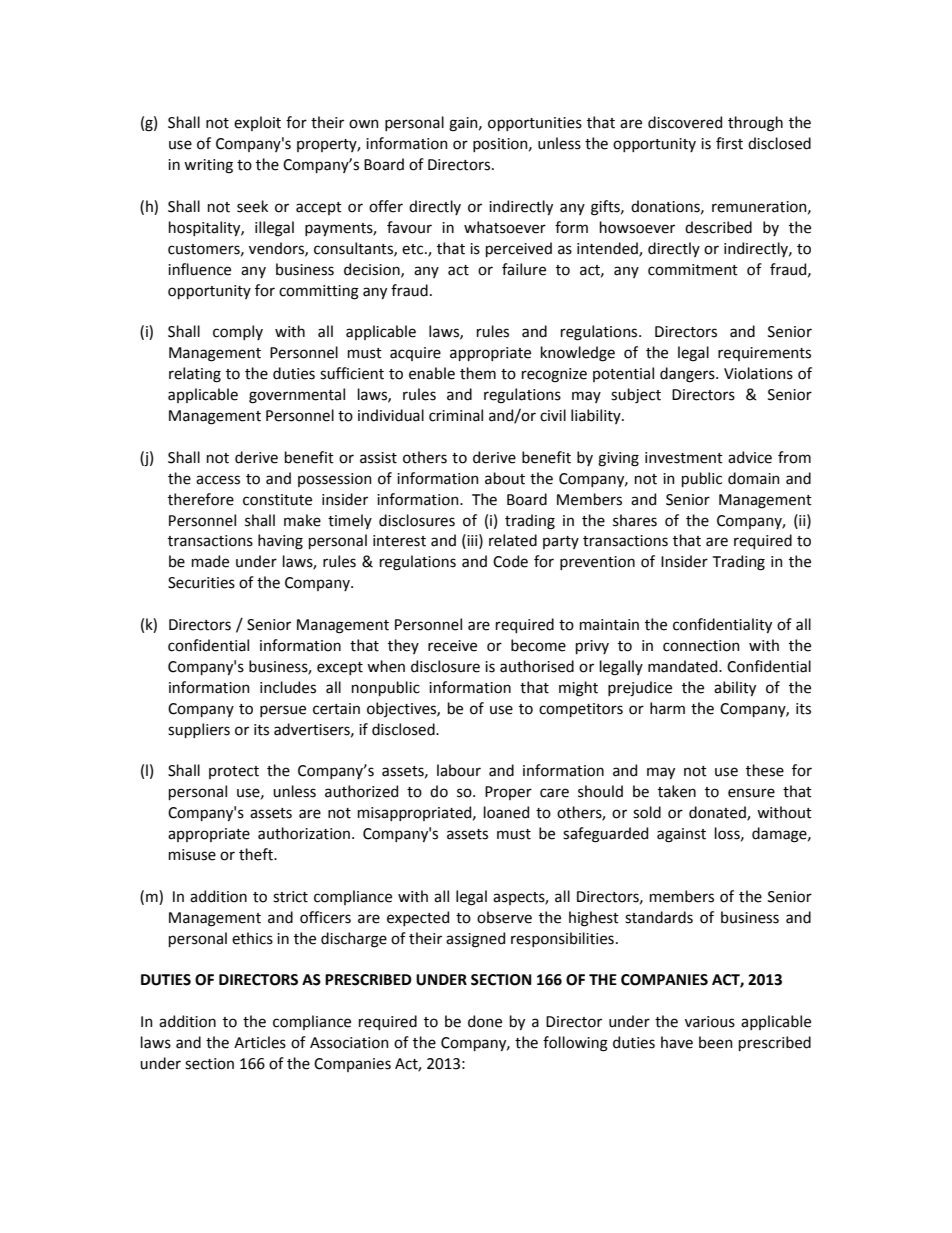 This screenshot has height=1233, width=952. Describe the element at coordinates (729, 143) in the screenshot. I see `first` at that location.
